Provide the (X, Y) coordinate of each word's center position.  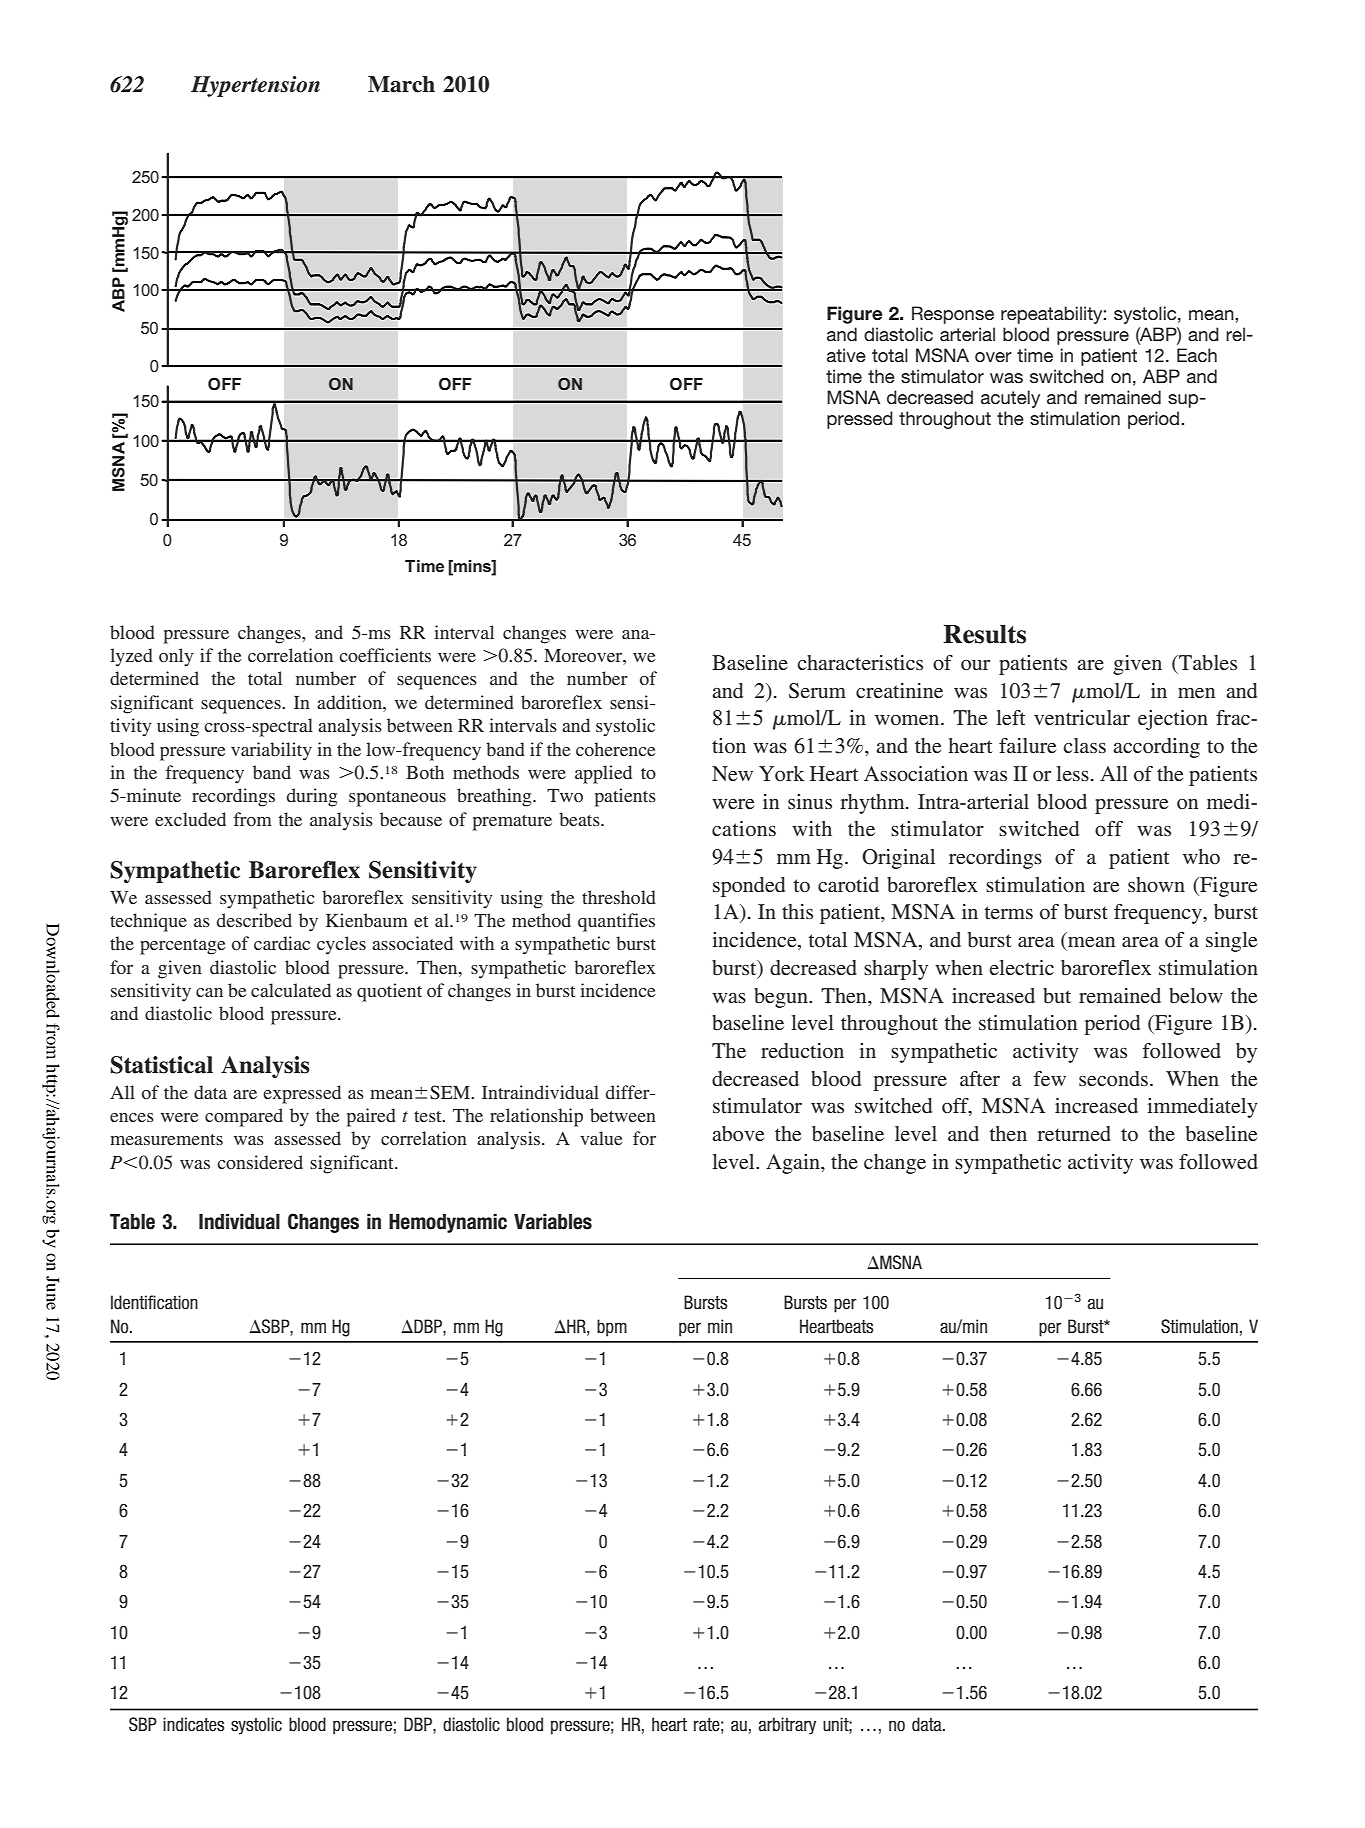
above (738, 1134)
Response (953, 315)
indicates (193, 1724)
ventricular (1082, 717)
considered (260, 1162)
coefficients (385, 655)
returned (1074, 1133)
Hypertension (255, 86)
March (401, 84)
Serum (817, 691)
